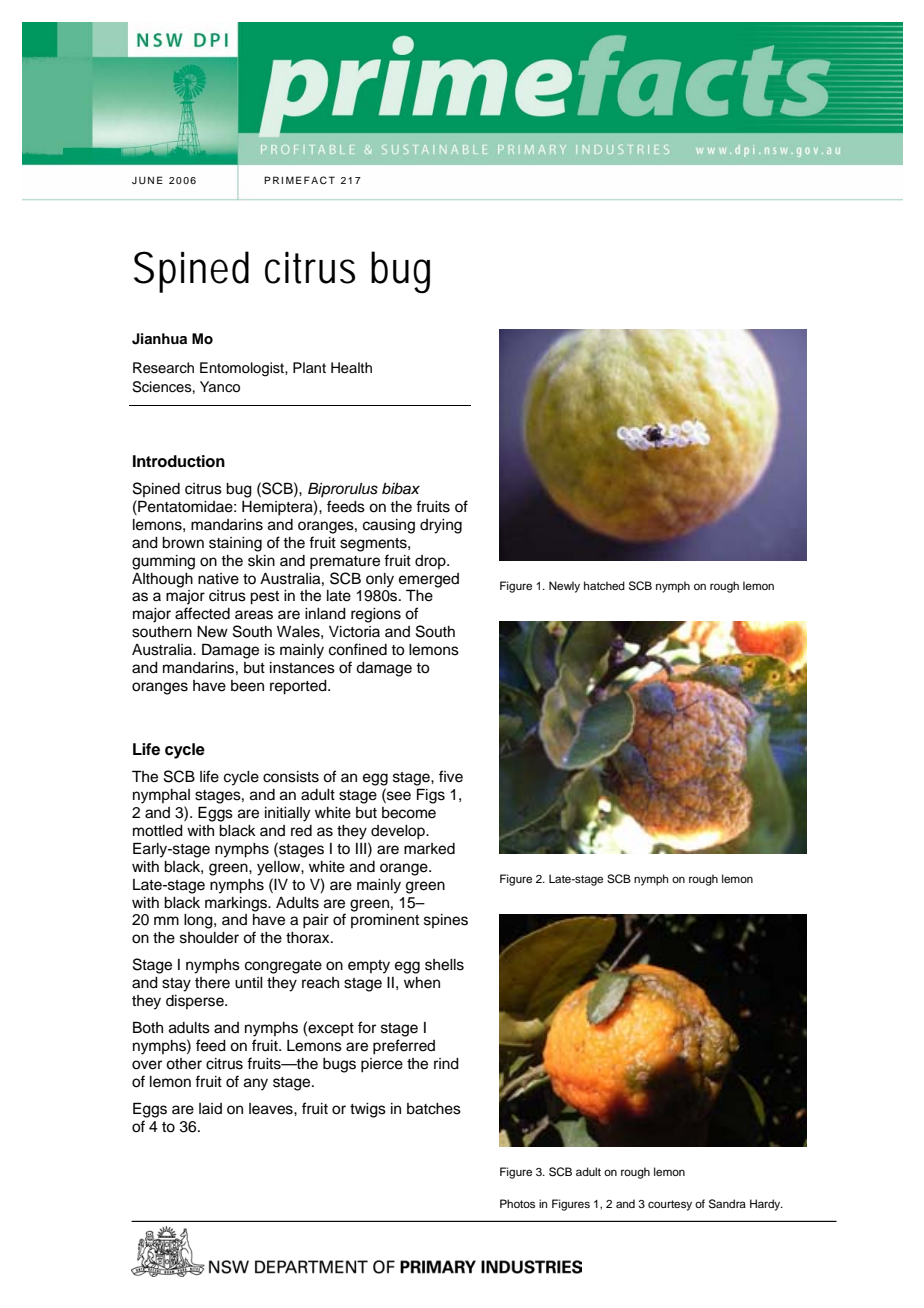  I want to click on five, so click(451, 776).
